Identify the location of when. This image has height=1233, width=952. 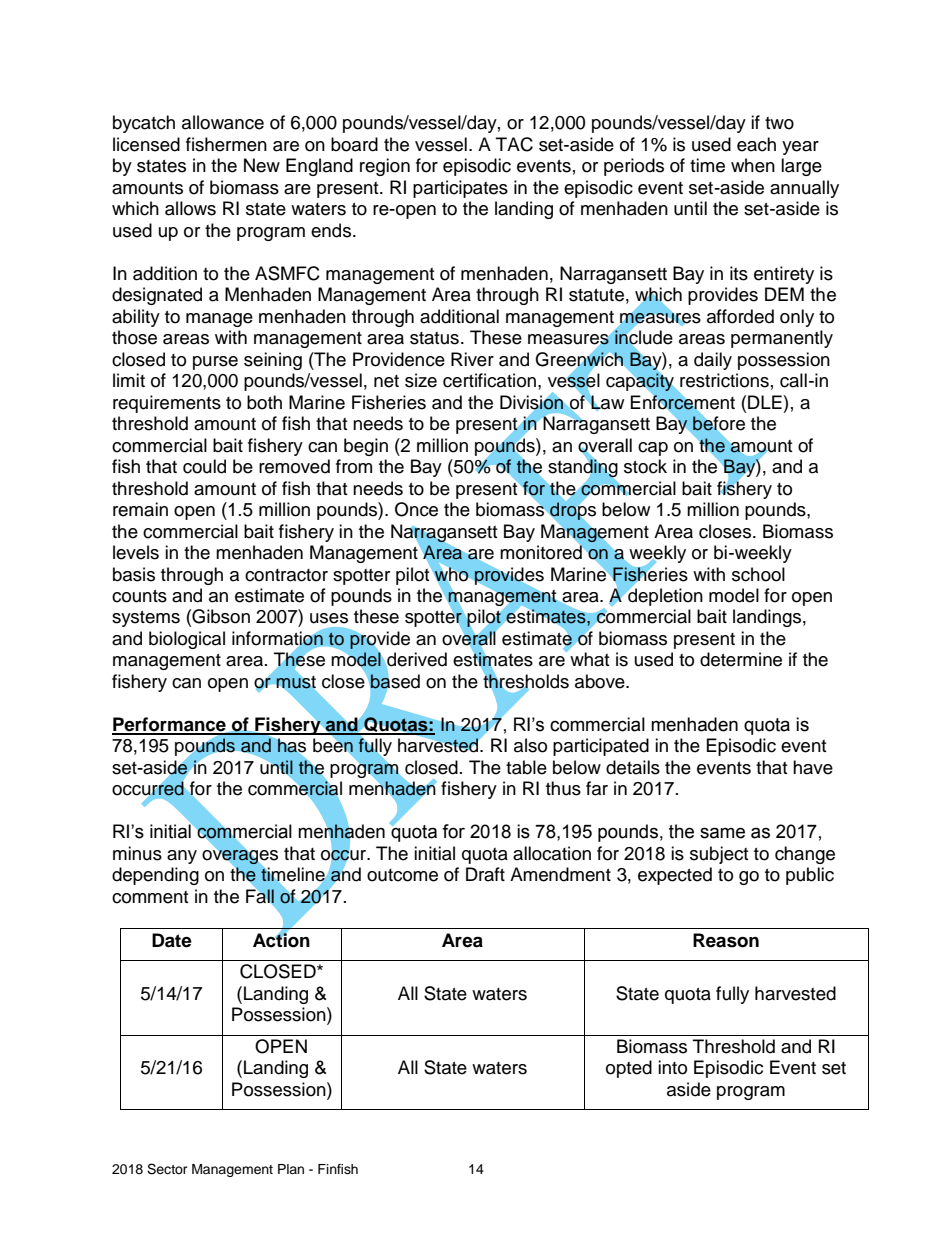
(753, 165).
